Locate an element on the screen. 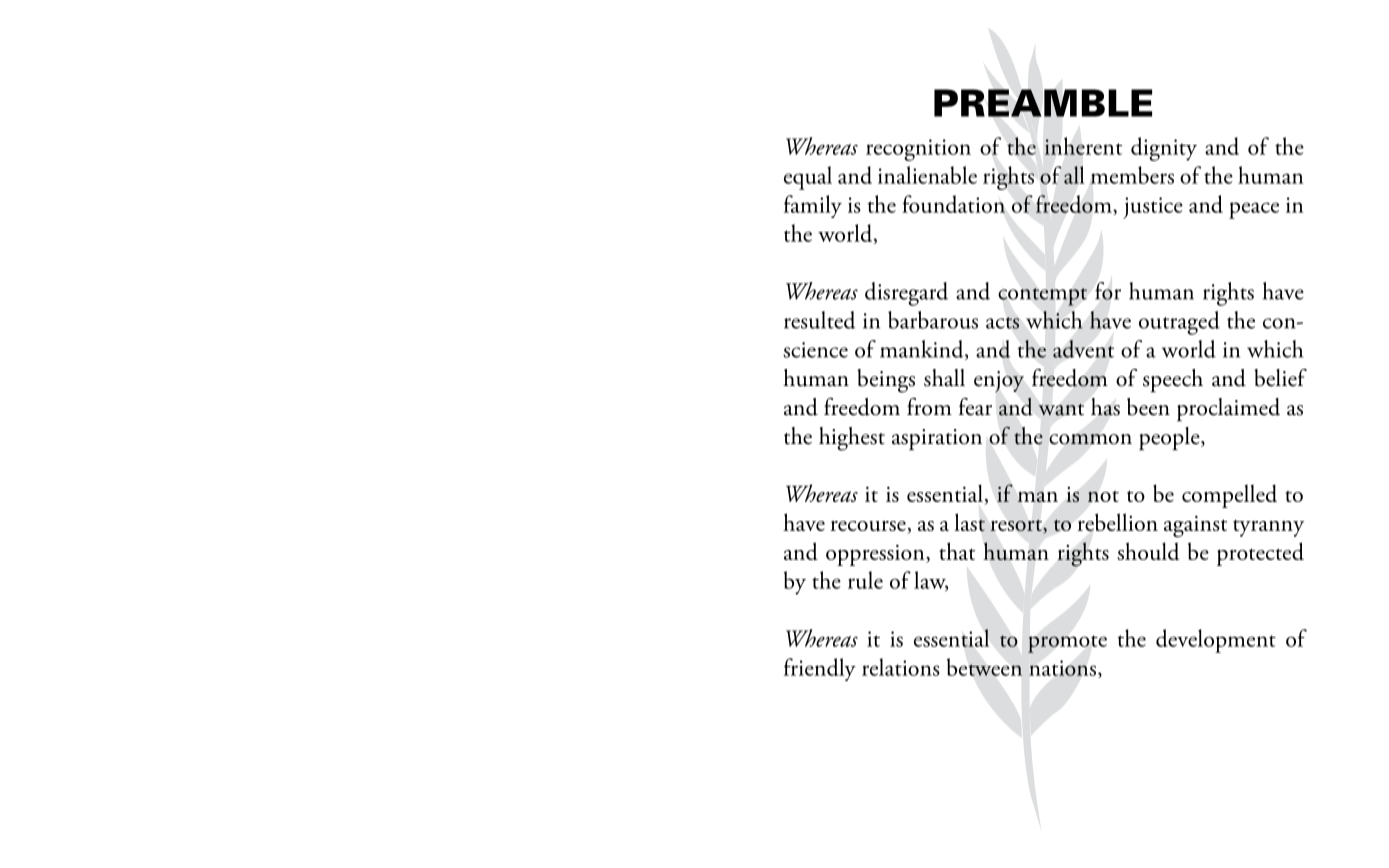 Image resolution: width=1389 pixels, height=868 pixels. dignity is located at coordinates (1164, 149).
